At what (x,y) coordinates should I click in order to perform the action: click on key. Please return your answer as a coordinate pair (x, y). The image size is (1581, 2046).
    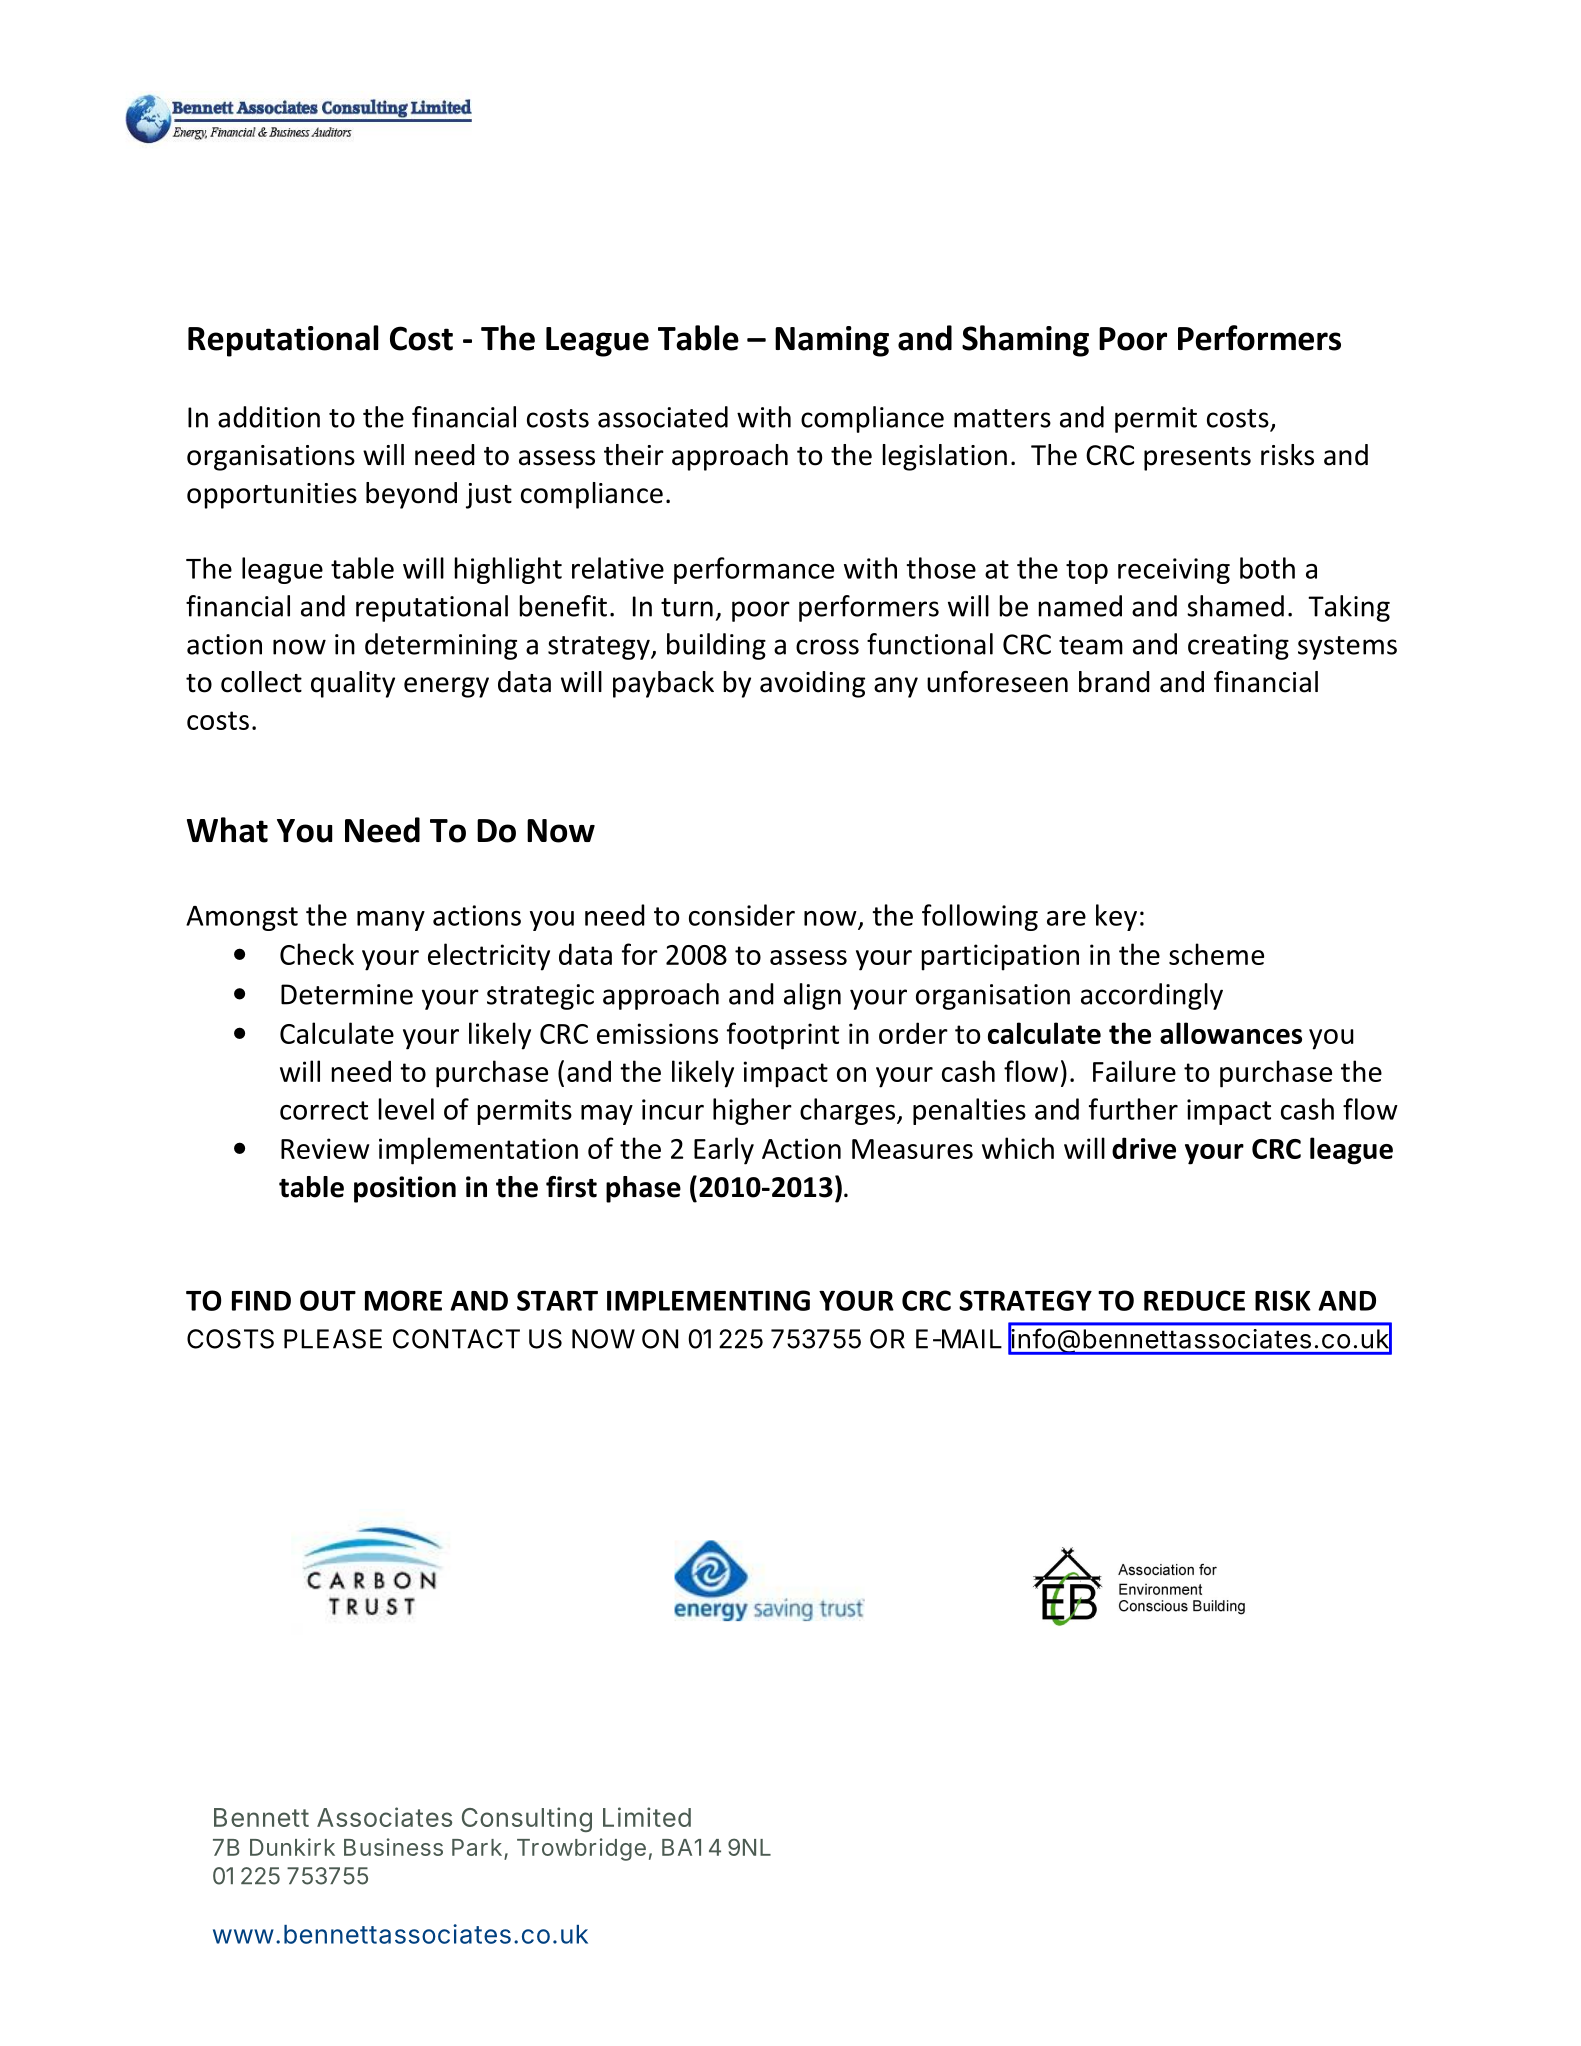
    Looking at the image, I should click on (1116, 917).
